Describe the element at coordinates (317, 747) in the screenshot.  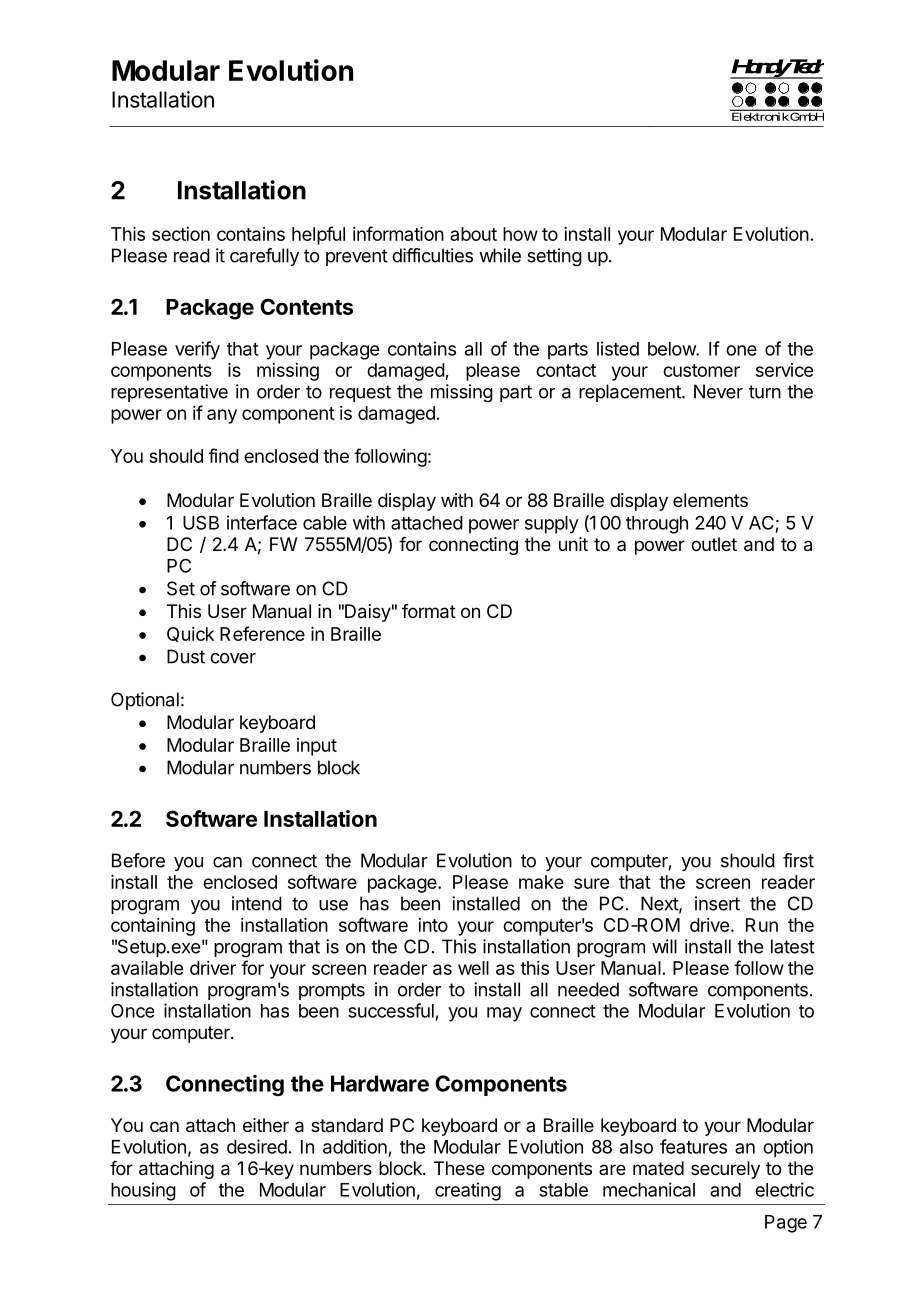
I see `input` at that location.
